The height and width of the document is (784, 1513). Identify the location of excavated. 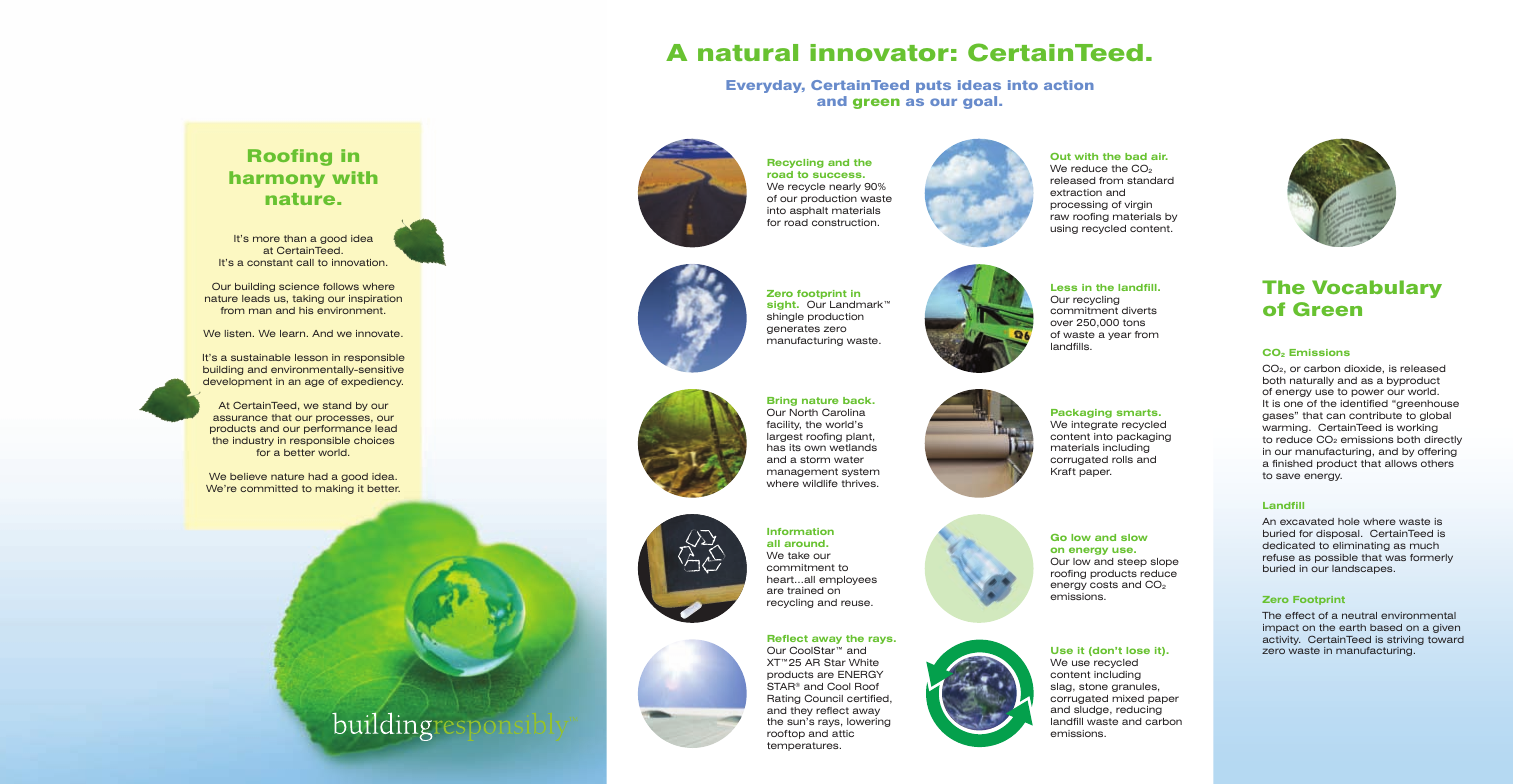
(1307, 521).
